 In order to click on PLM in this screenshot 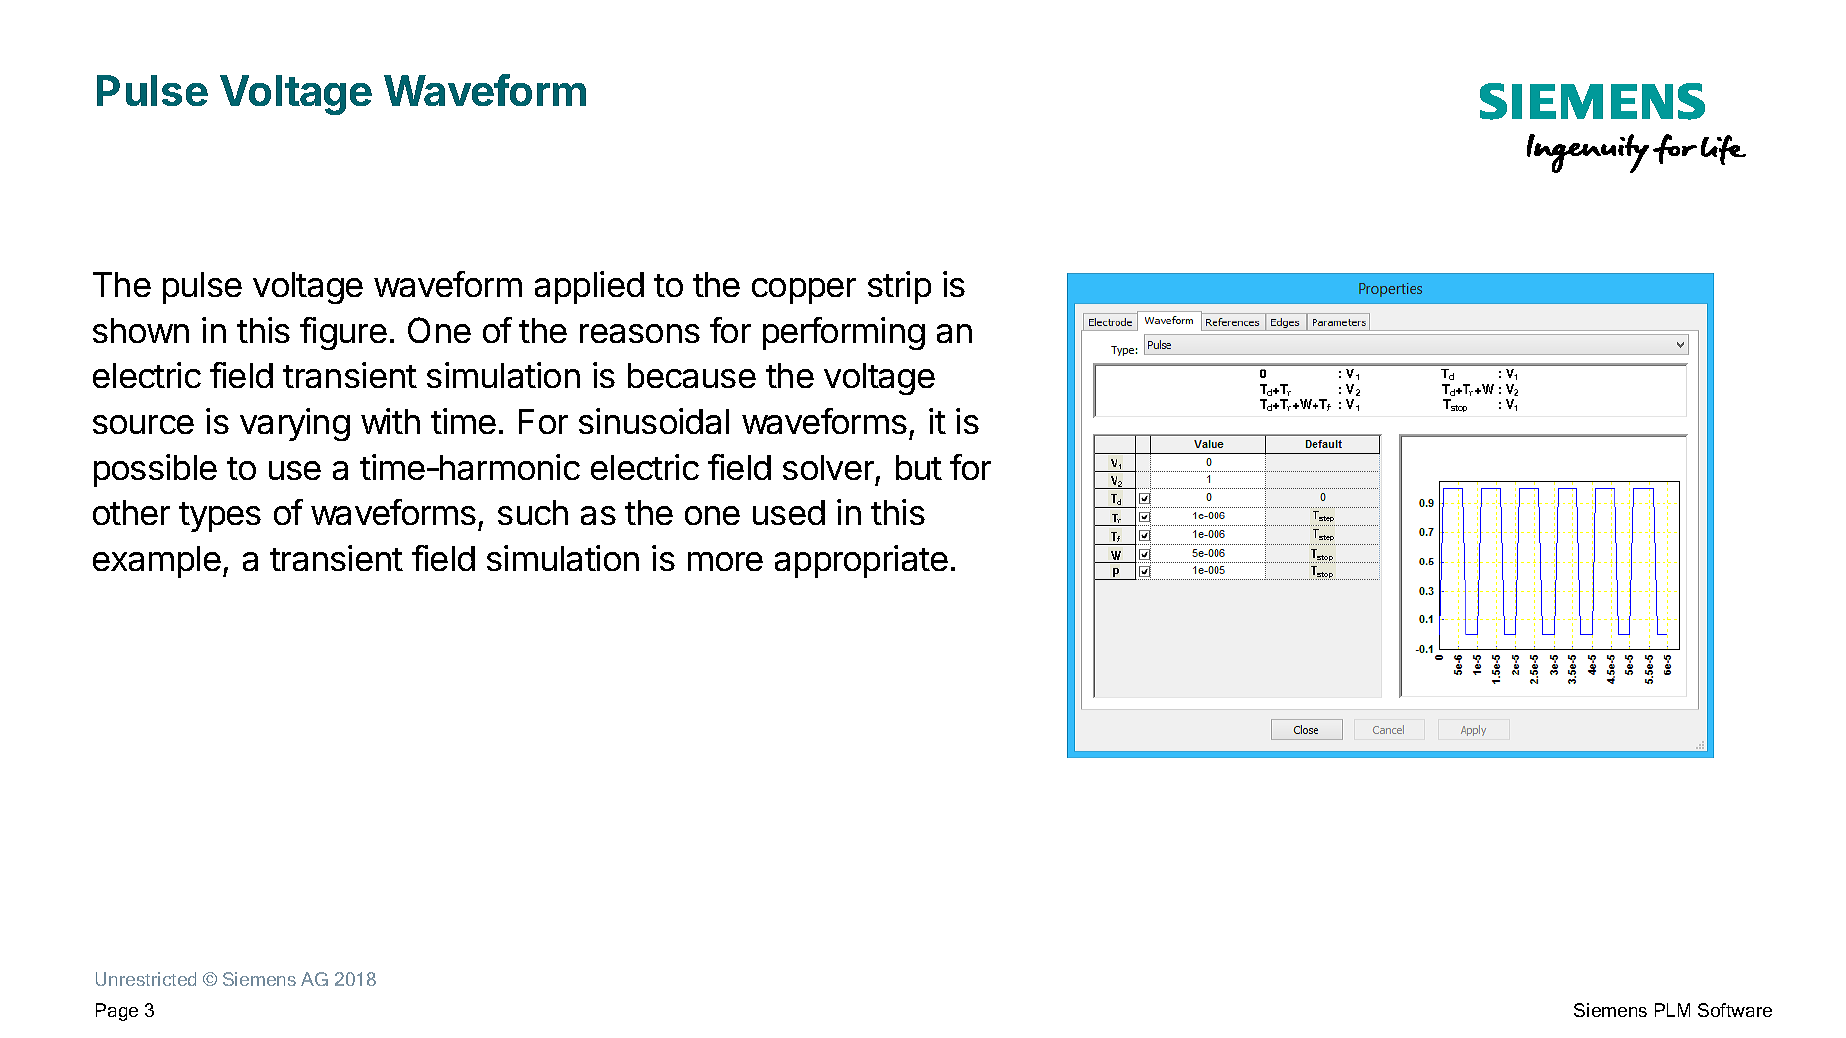, I will do `click(1672, 1010)`.
